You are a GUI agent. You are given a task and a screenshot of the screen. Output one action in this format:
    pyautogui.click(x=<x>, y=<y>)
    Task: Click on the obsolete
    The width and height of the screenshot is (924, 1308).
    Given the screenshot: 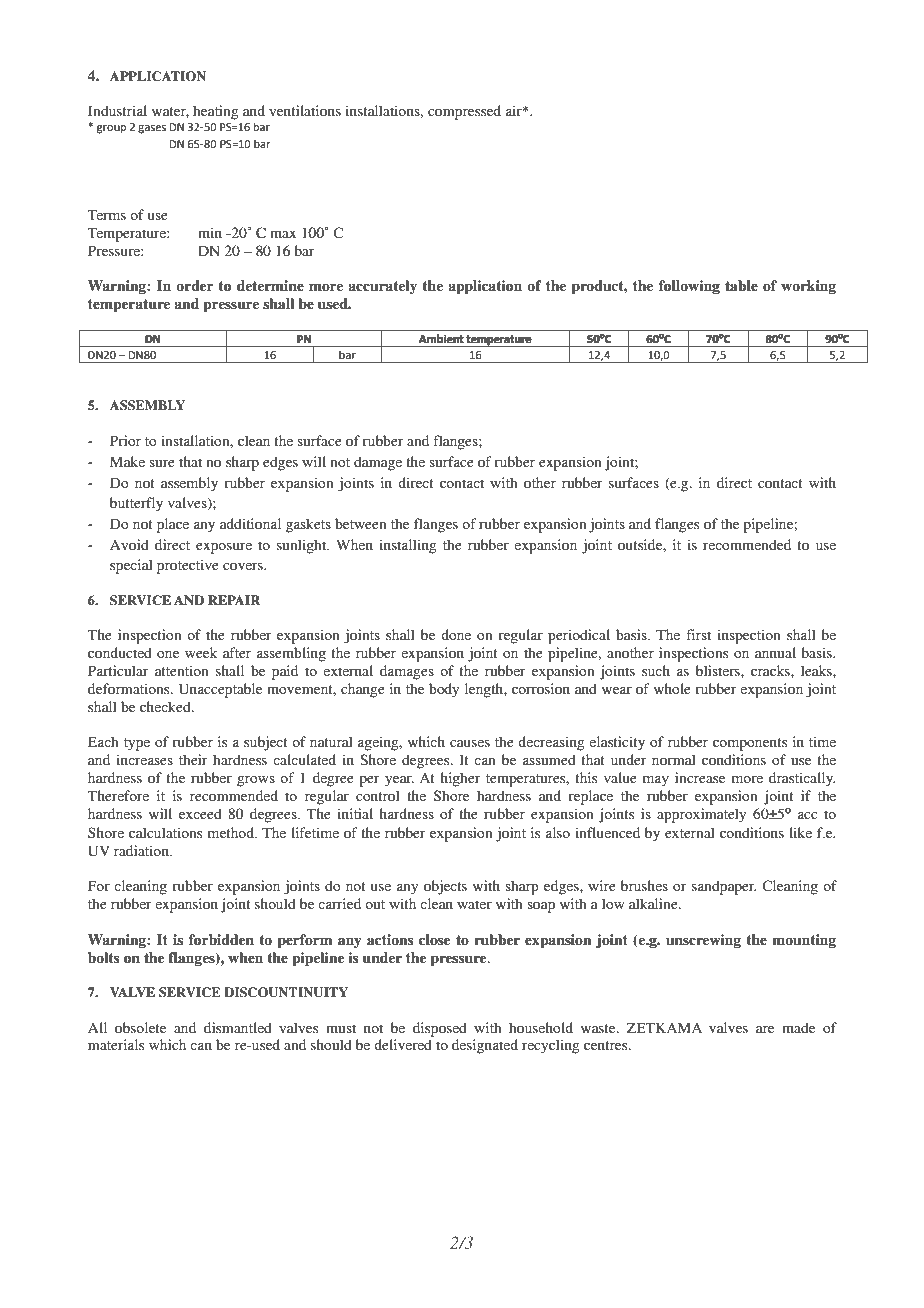 What is the action you would take?
    pyautogui.click(x=140, y=1027)
